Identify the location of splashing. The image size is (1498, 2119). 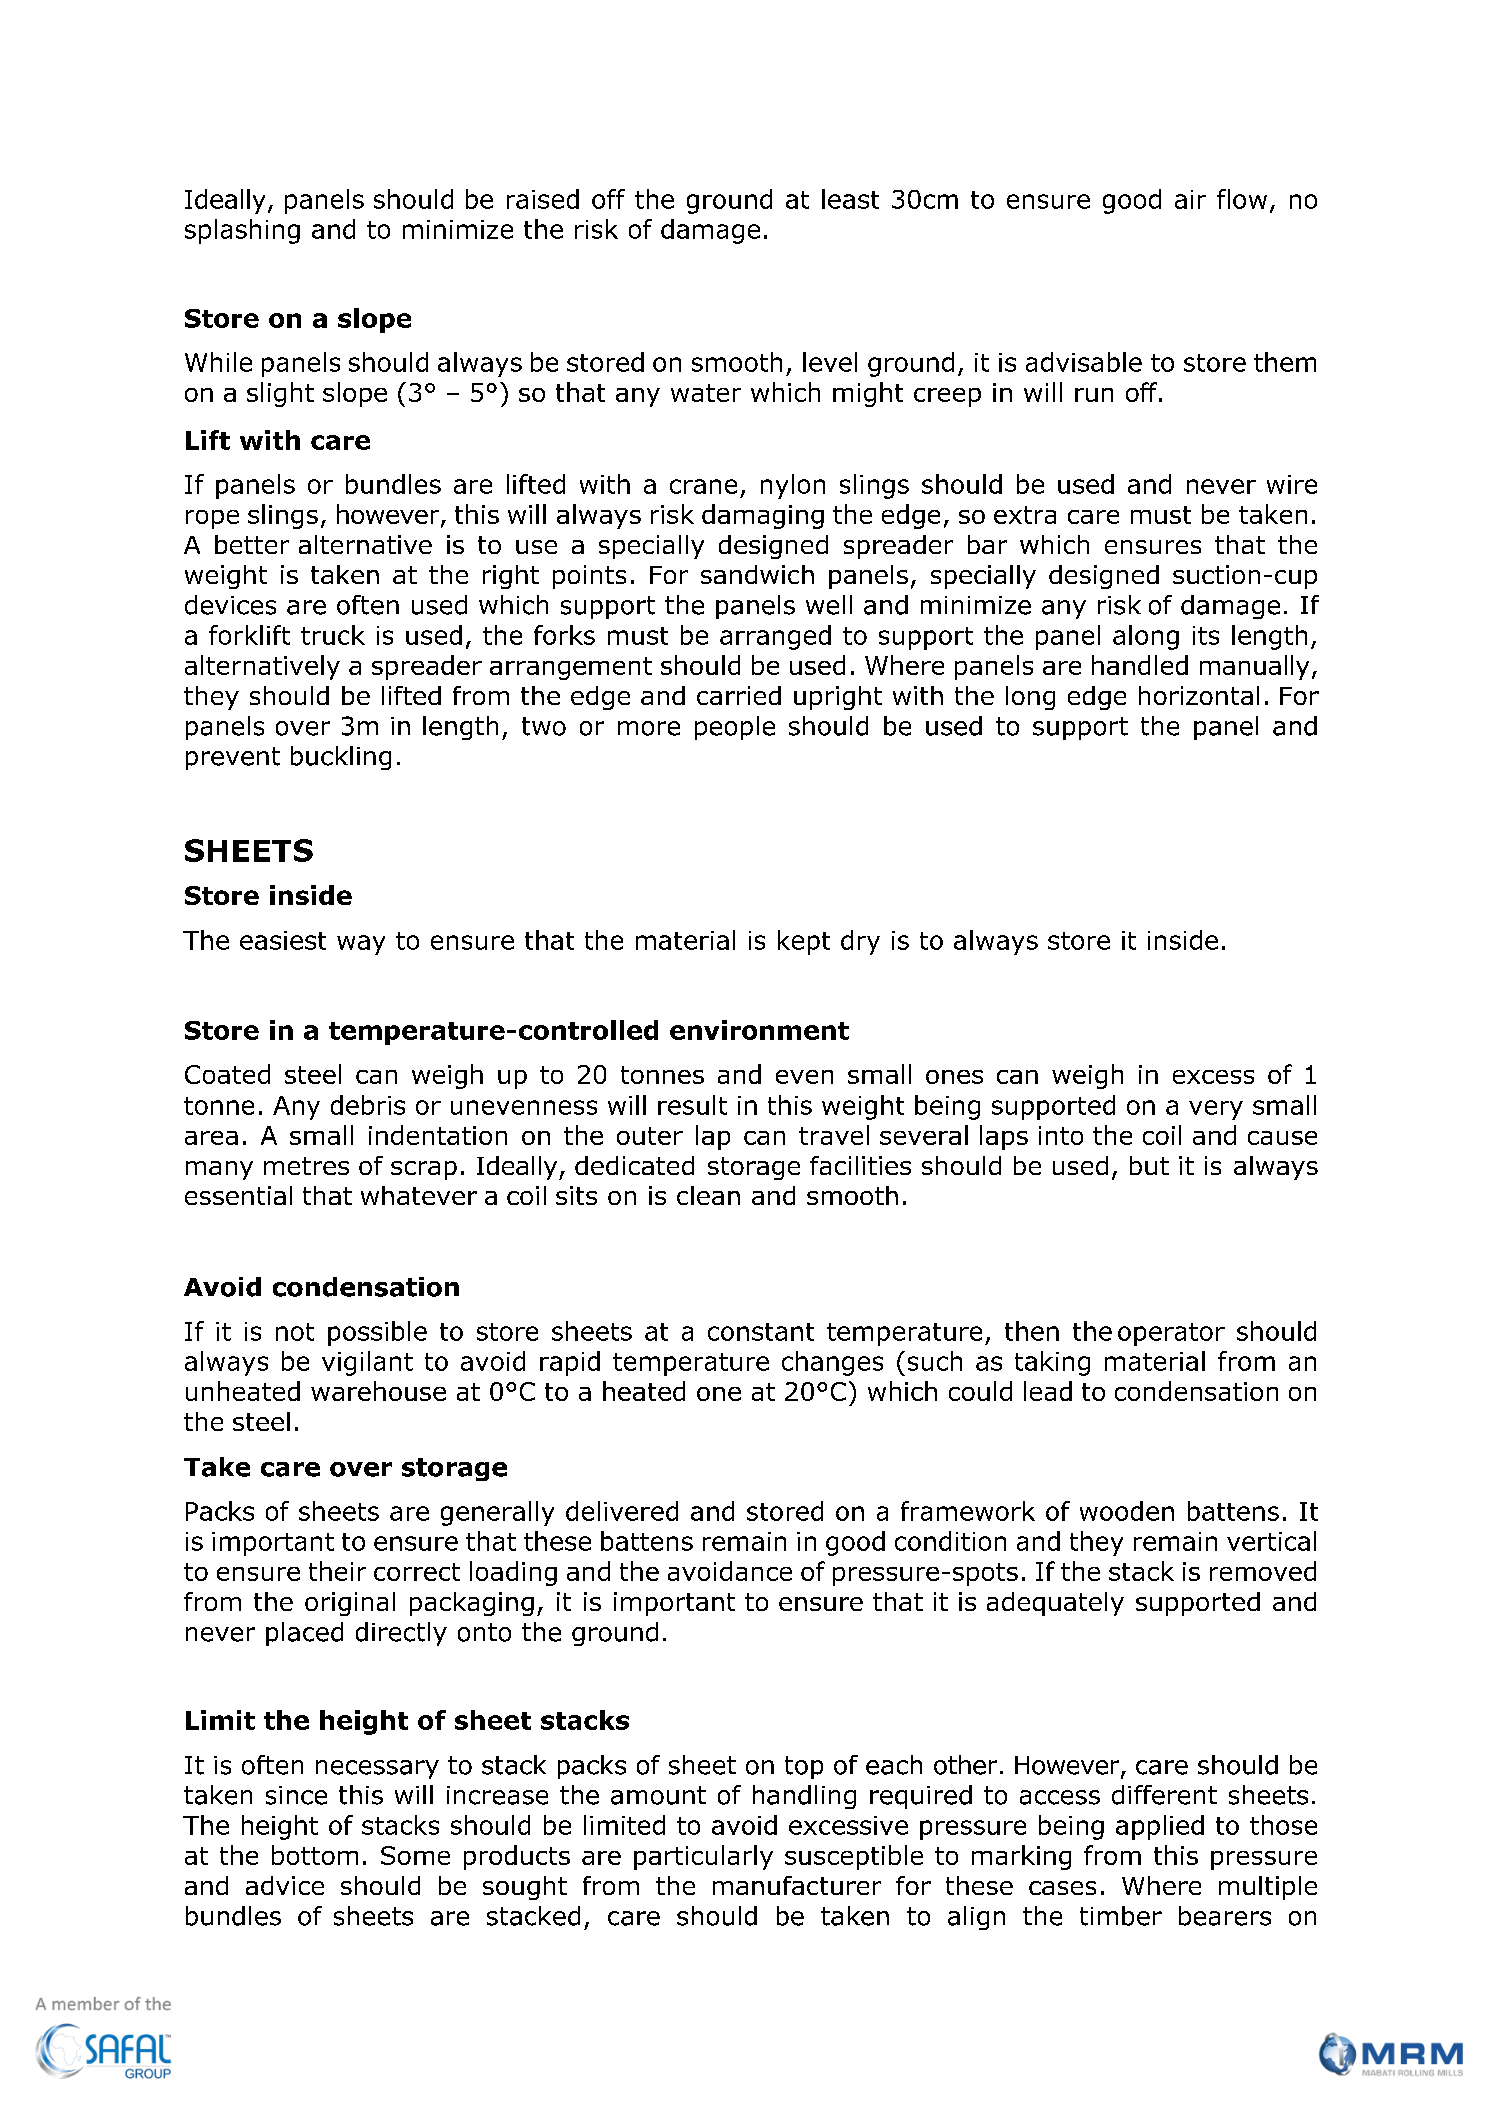
(242, 231).
